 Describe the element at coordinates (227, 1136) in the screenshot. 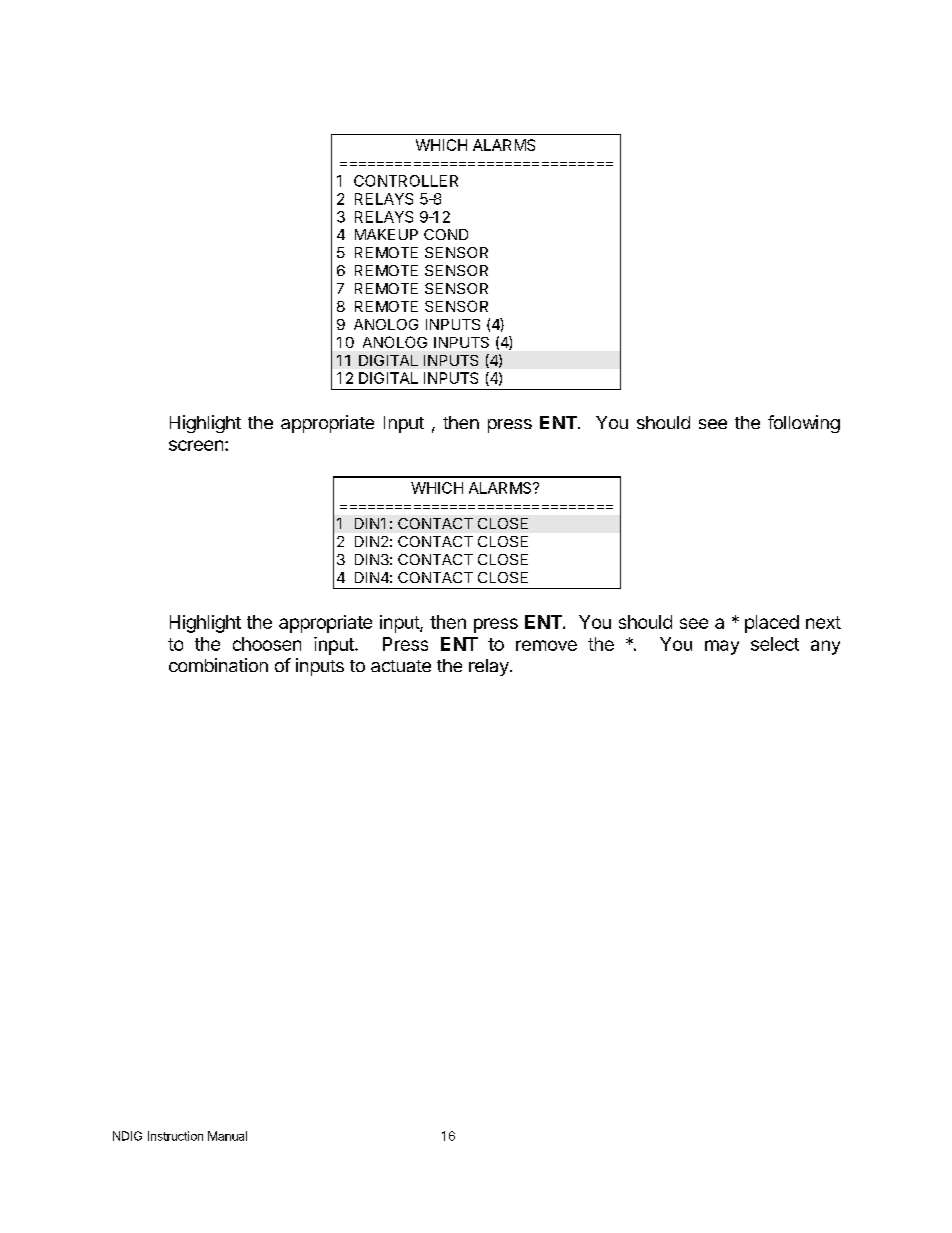

I see `Manual` at that location.
